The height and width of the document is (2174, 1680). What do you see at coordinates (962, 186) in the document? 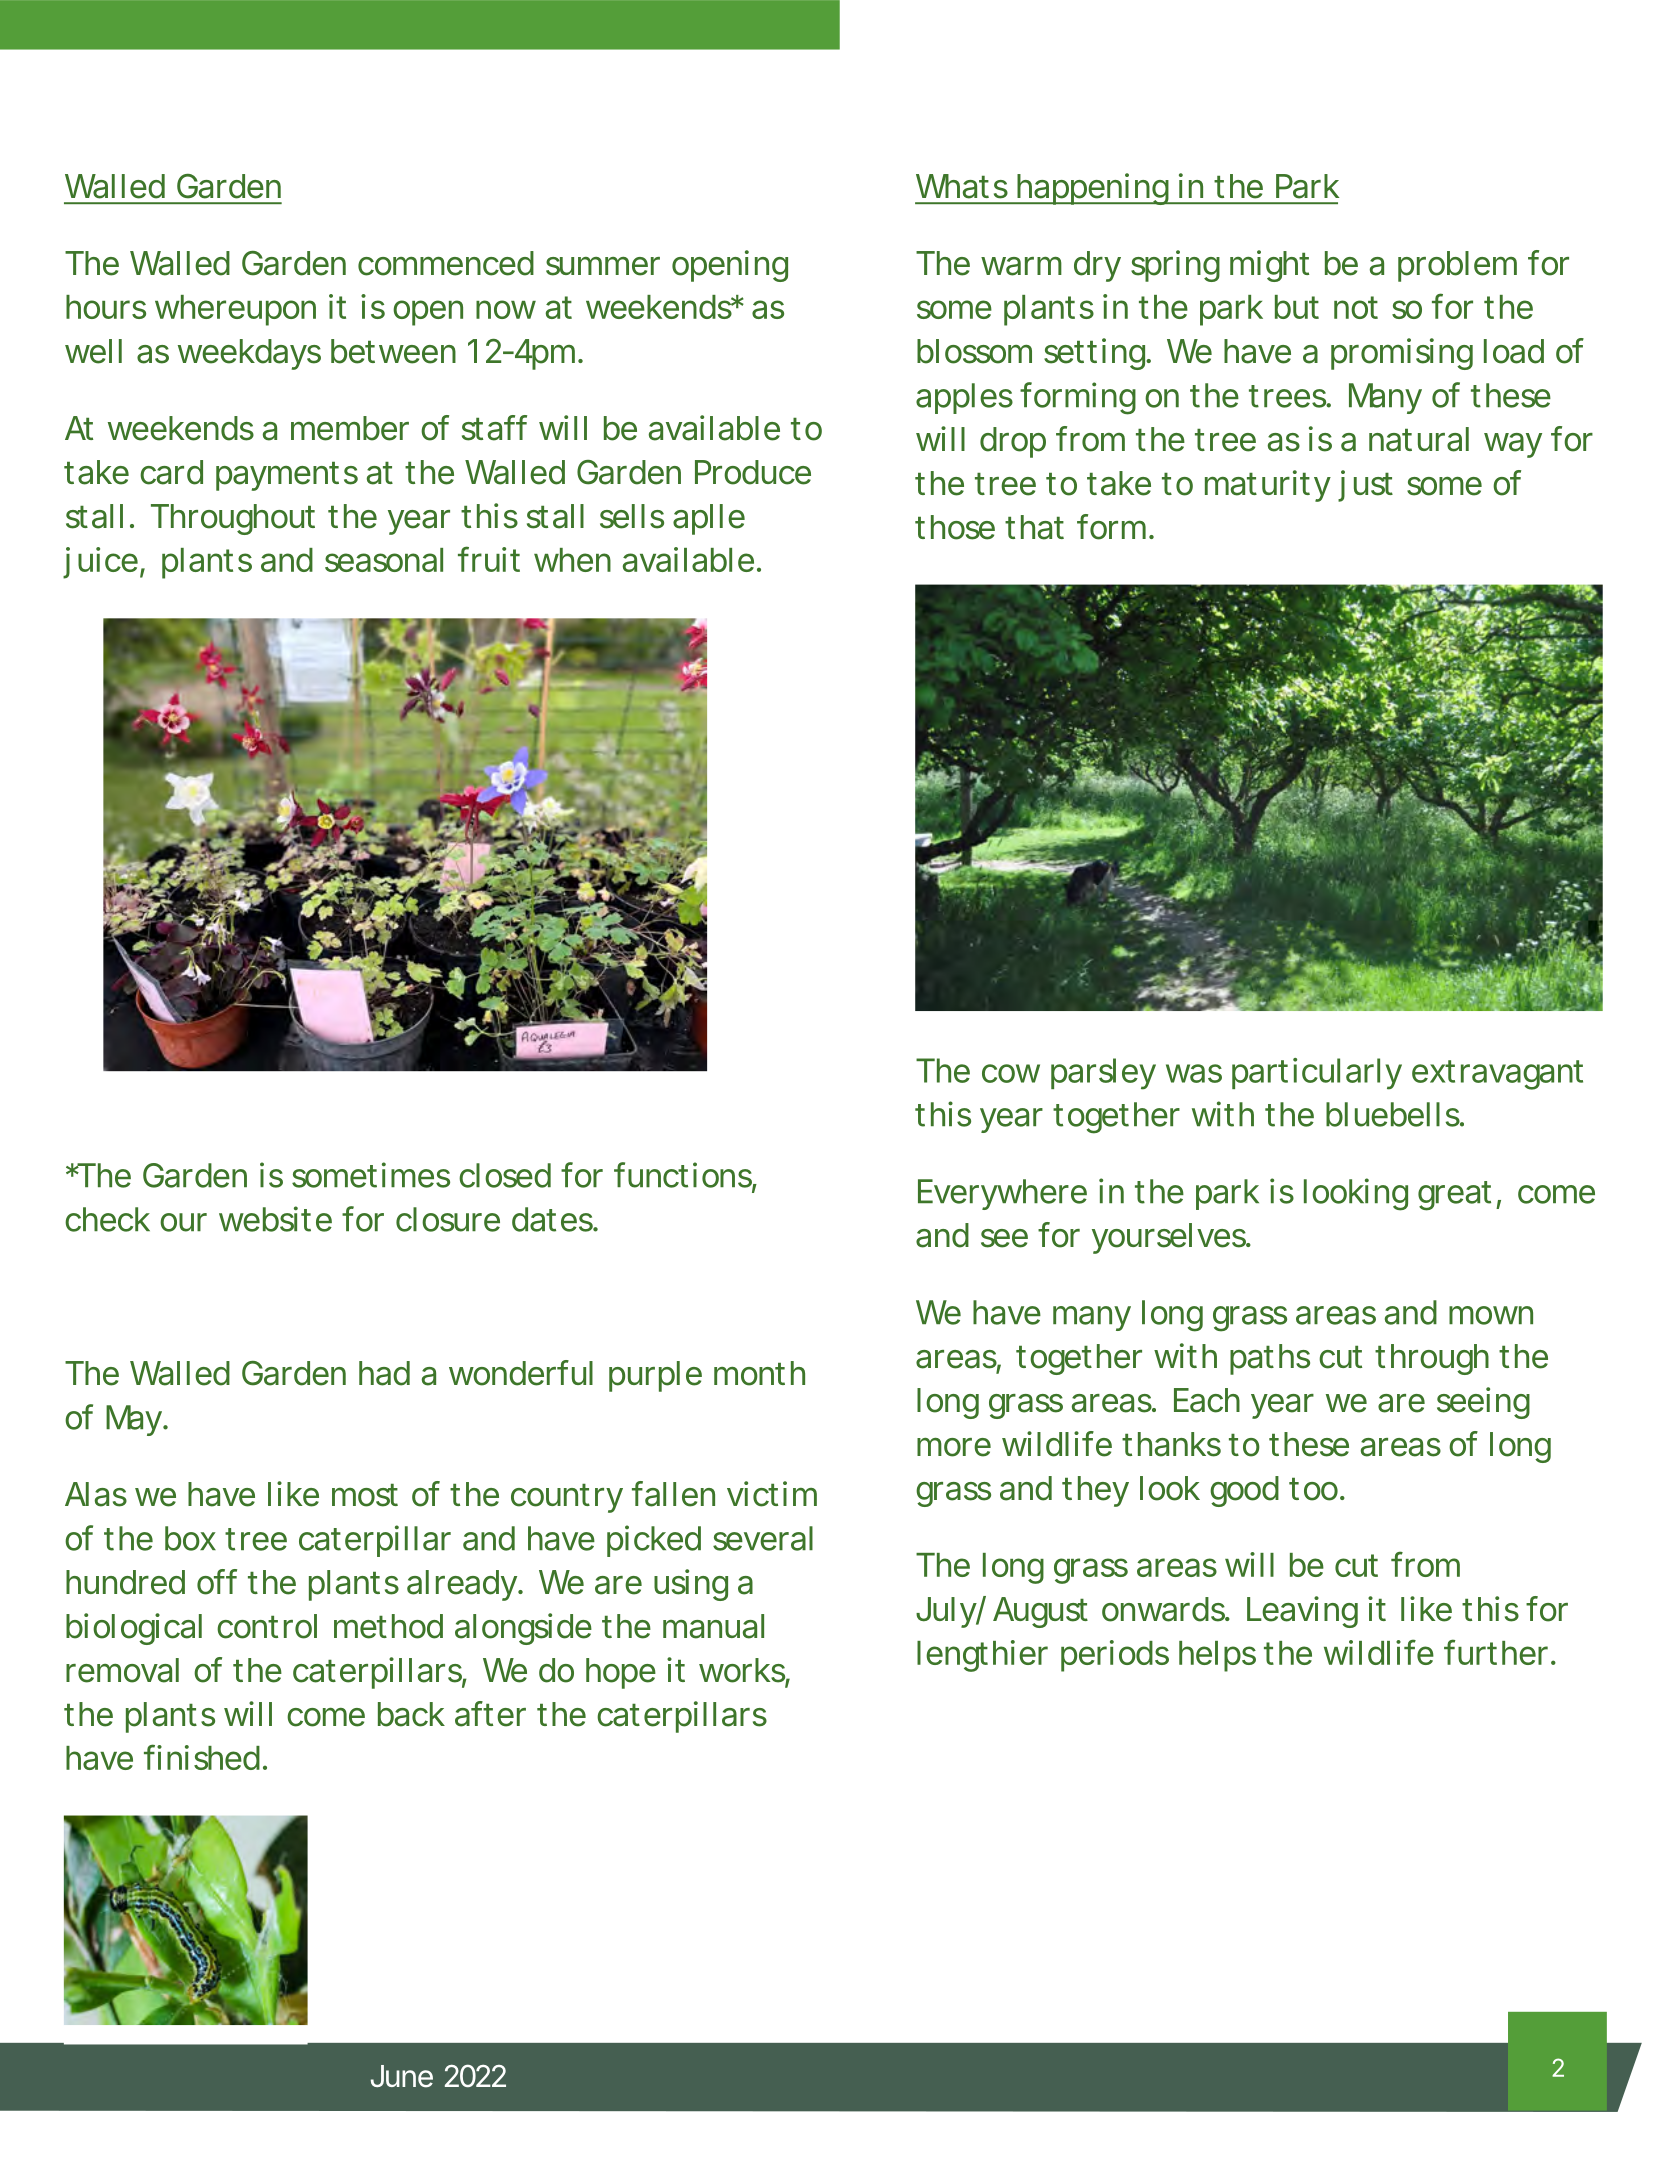
I see `Whats` at bounding box center [962, 186].
